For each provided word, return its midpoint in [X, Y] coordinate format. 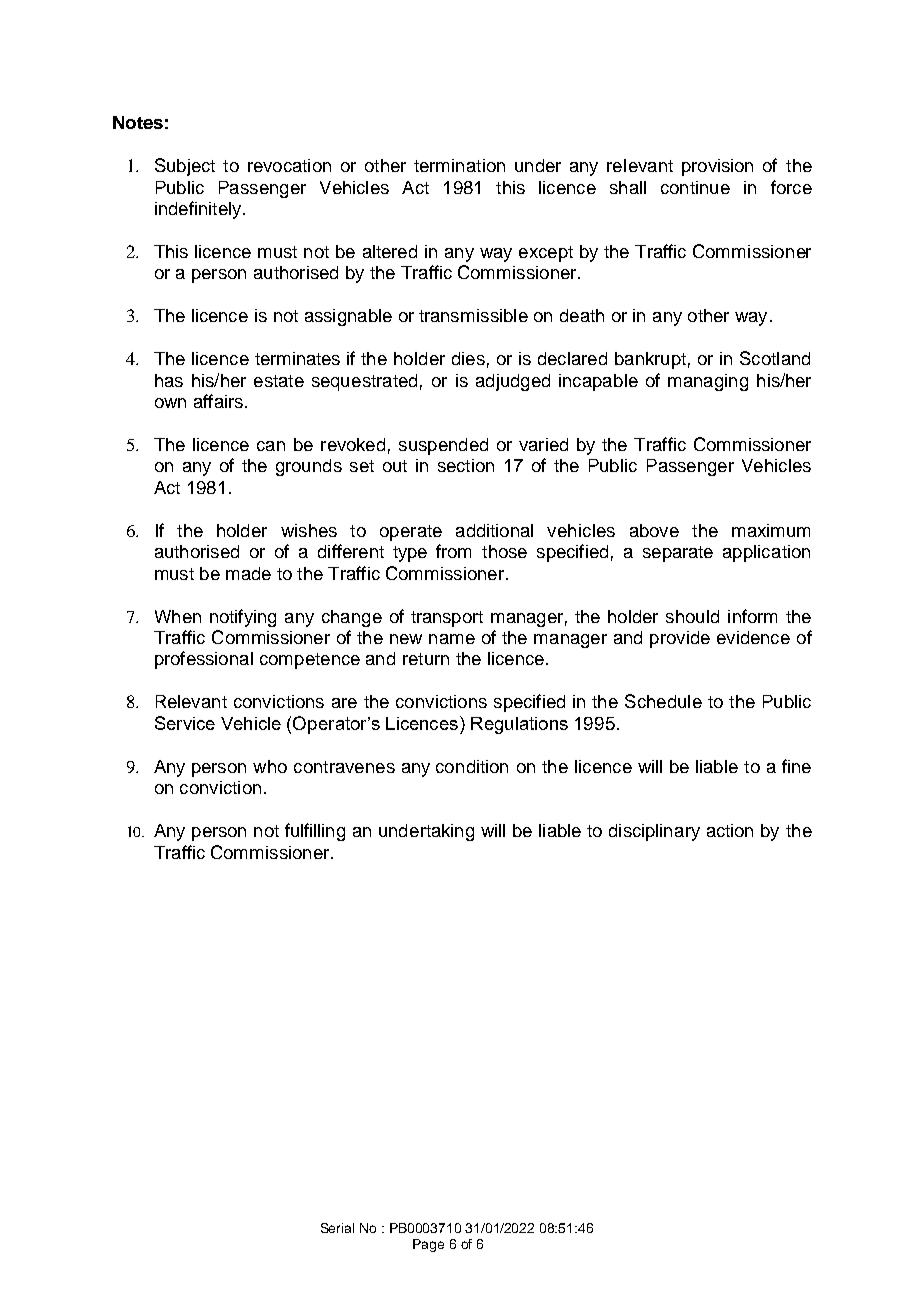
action [730, 830]
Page [428, 1245]
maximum [771, 530]
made [248, 573]
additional [494, 530]
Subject [185, 167]
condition [472, 766]
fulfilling [315, 832]
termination [459, 165]
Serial [337, 1228]
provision [717, 167]
